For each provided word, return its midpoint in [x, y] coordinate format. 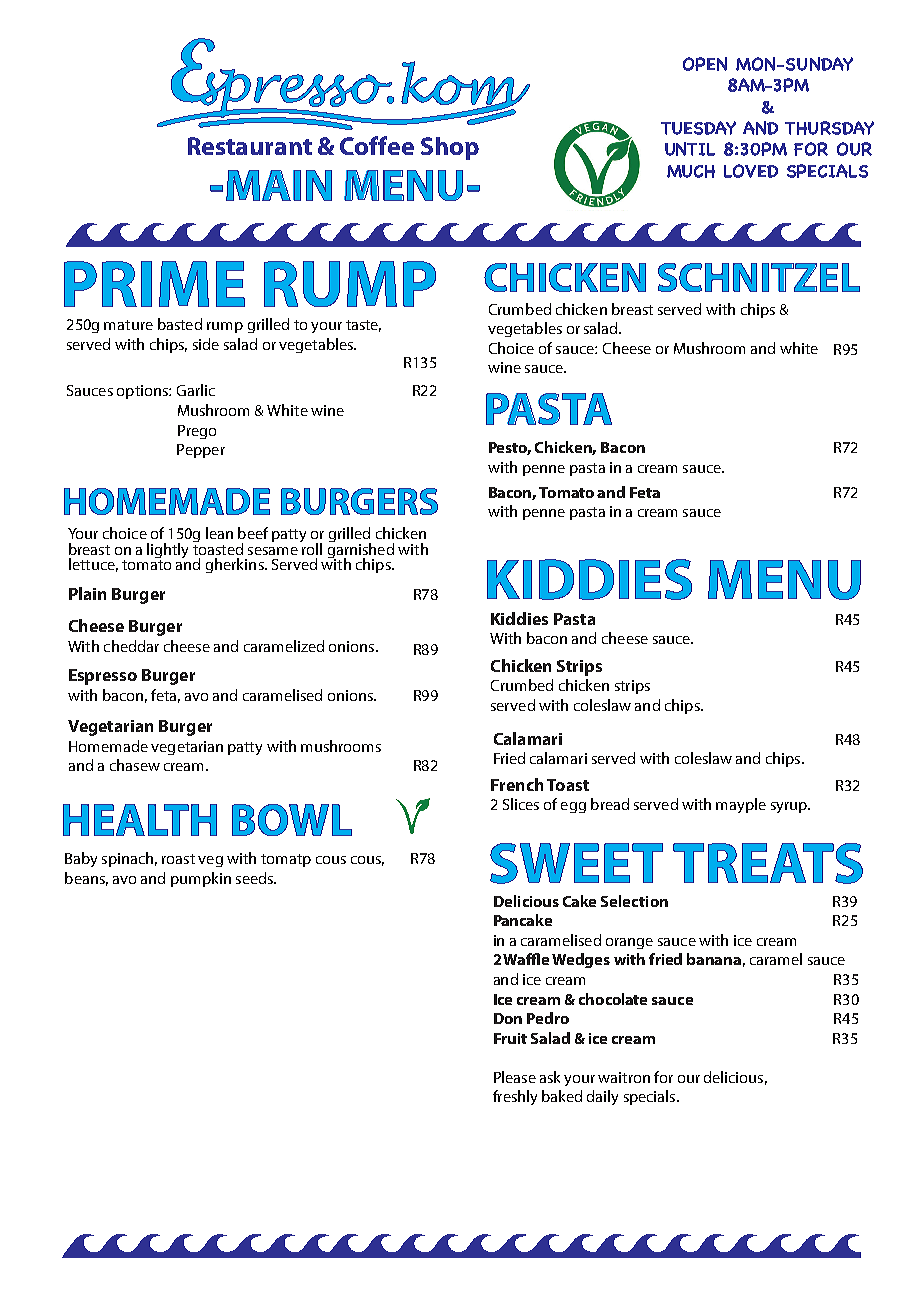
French [517, 784]
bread [610, 804]
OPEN [705, 64]
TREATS [768, 863]
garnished [361, 550]
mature [128, 325]
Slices [521, 804]
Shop [450, 148]
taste [363, 326]
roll [311, 547]
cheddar [131, 646]
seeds [255, 878]
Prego [197, 432]
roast [178, 859]
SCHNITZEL [759, 277]
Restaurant [250, 146]
